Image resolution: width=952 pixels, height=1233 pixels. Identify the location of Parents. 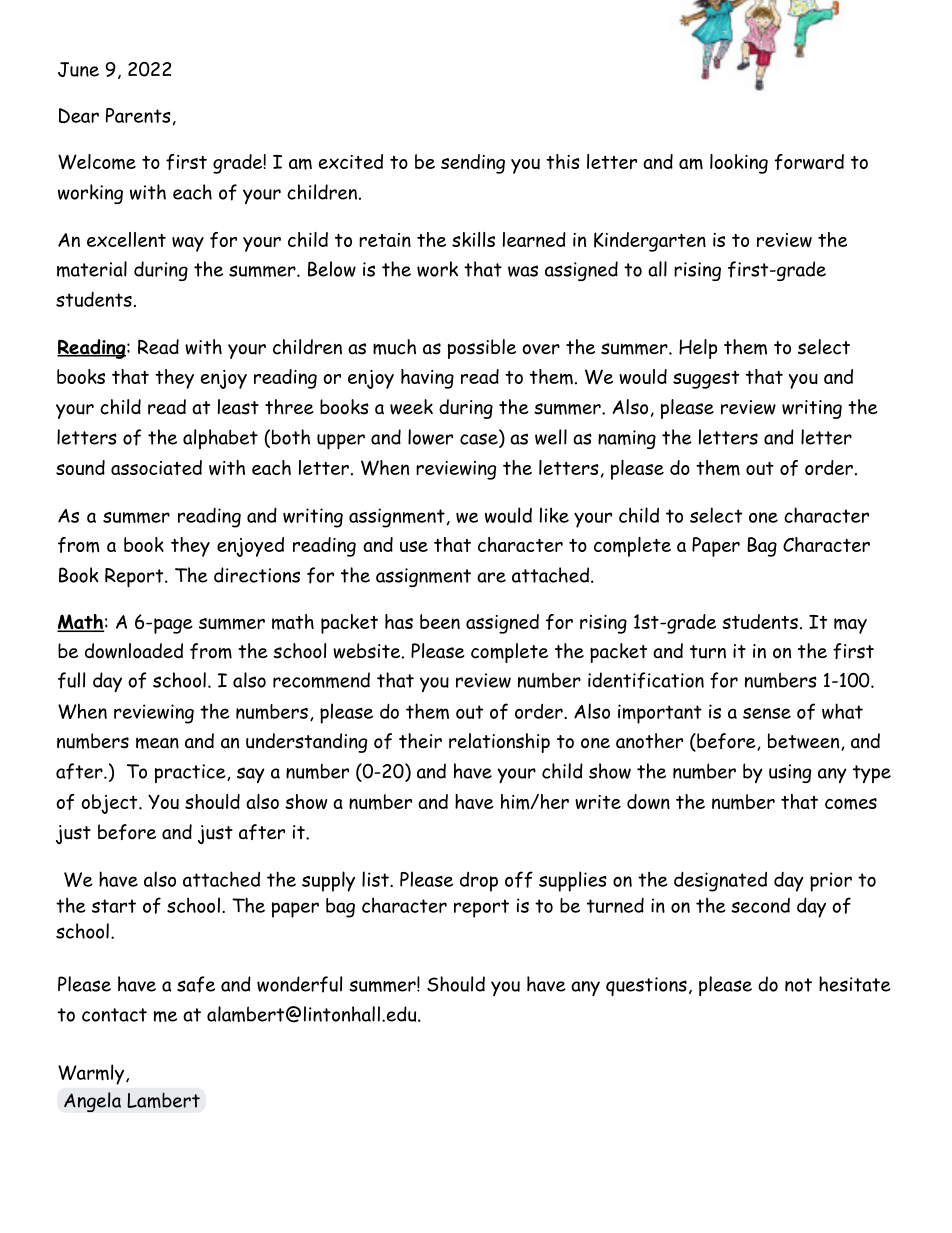
(138, 115).
